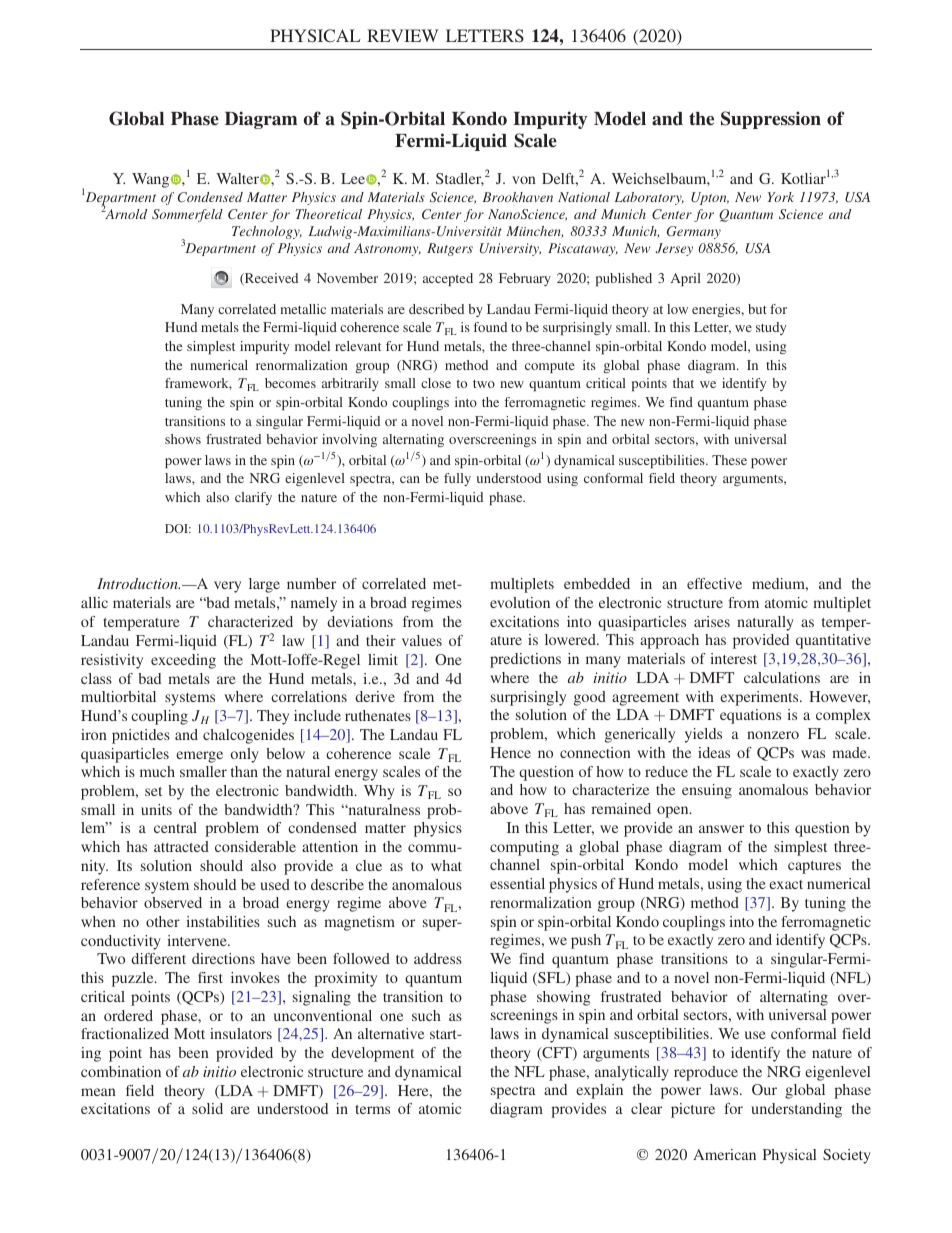 The image size is (952, 1233). Describe the element at coordinates (796, 1110) in the screenshot. I see `understanding` at that location.
